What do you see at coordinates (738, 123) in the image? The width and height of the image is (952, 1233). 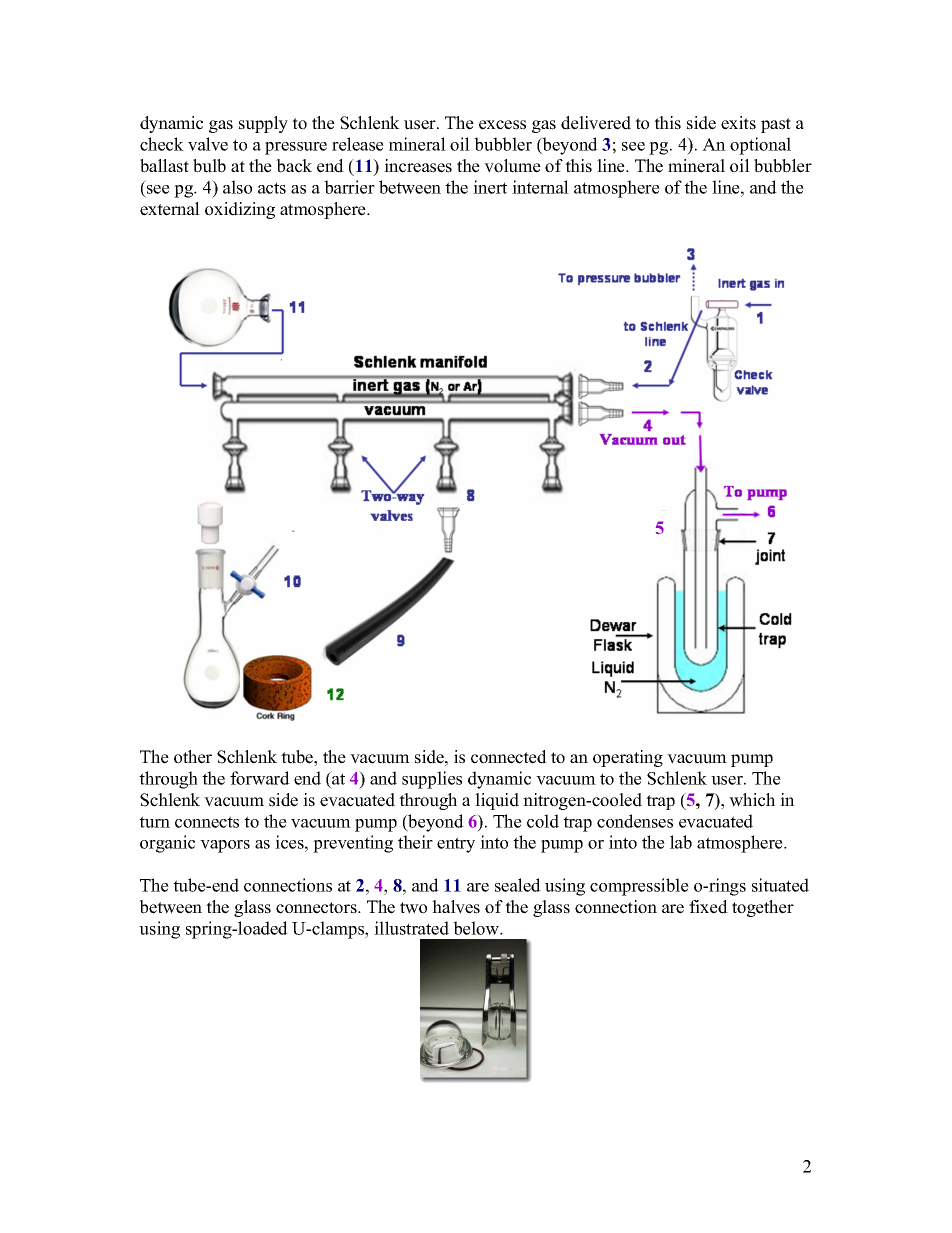 I see `exits` at bounding box center [738, 123].
